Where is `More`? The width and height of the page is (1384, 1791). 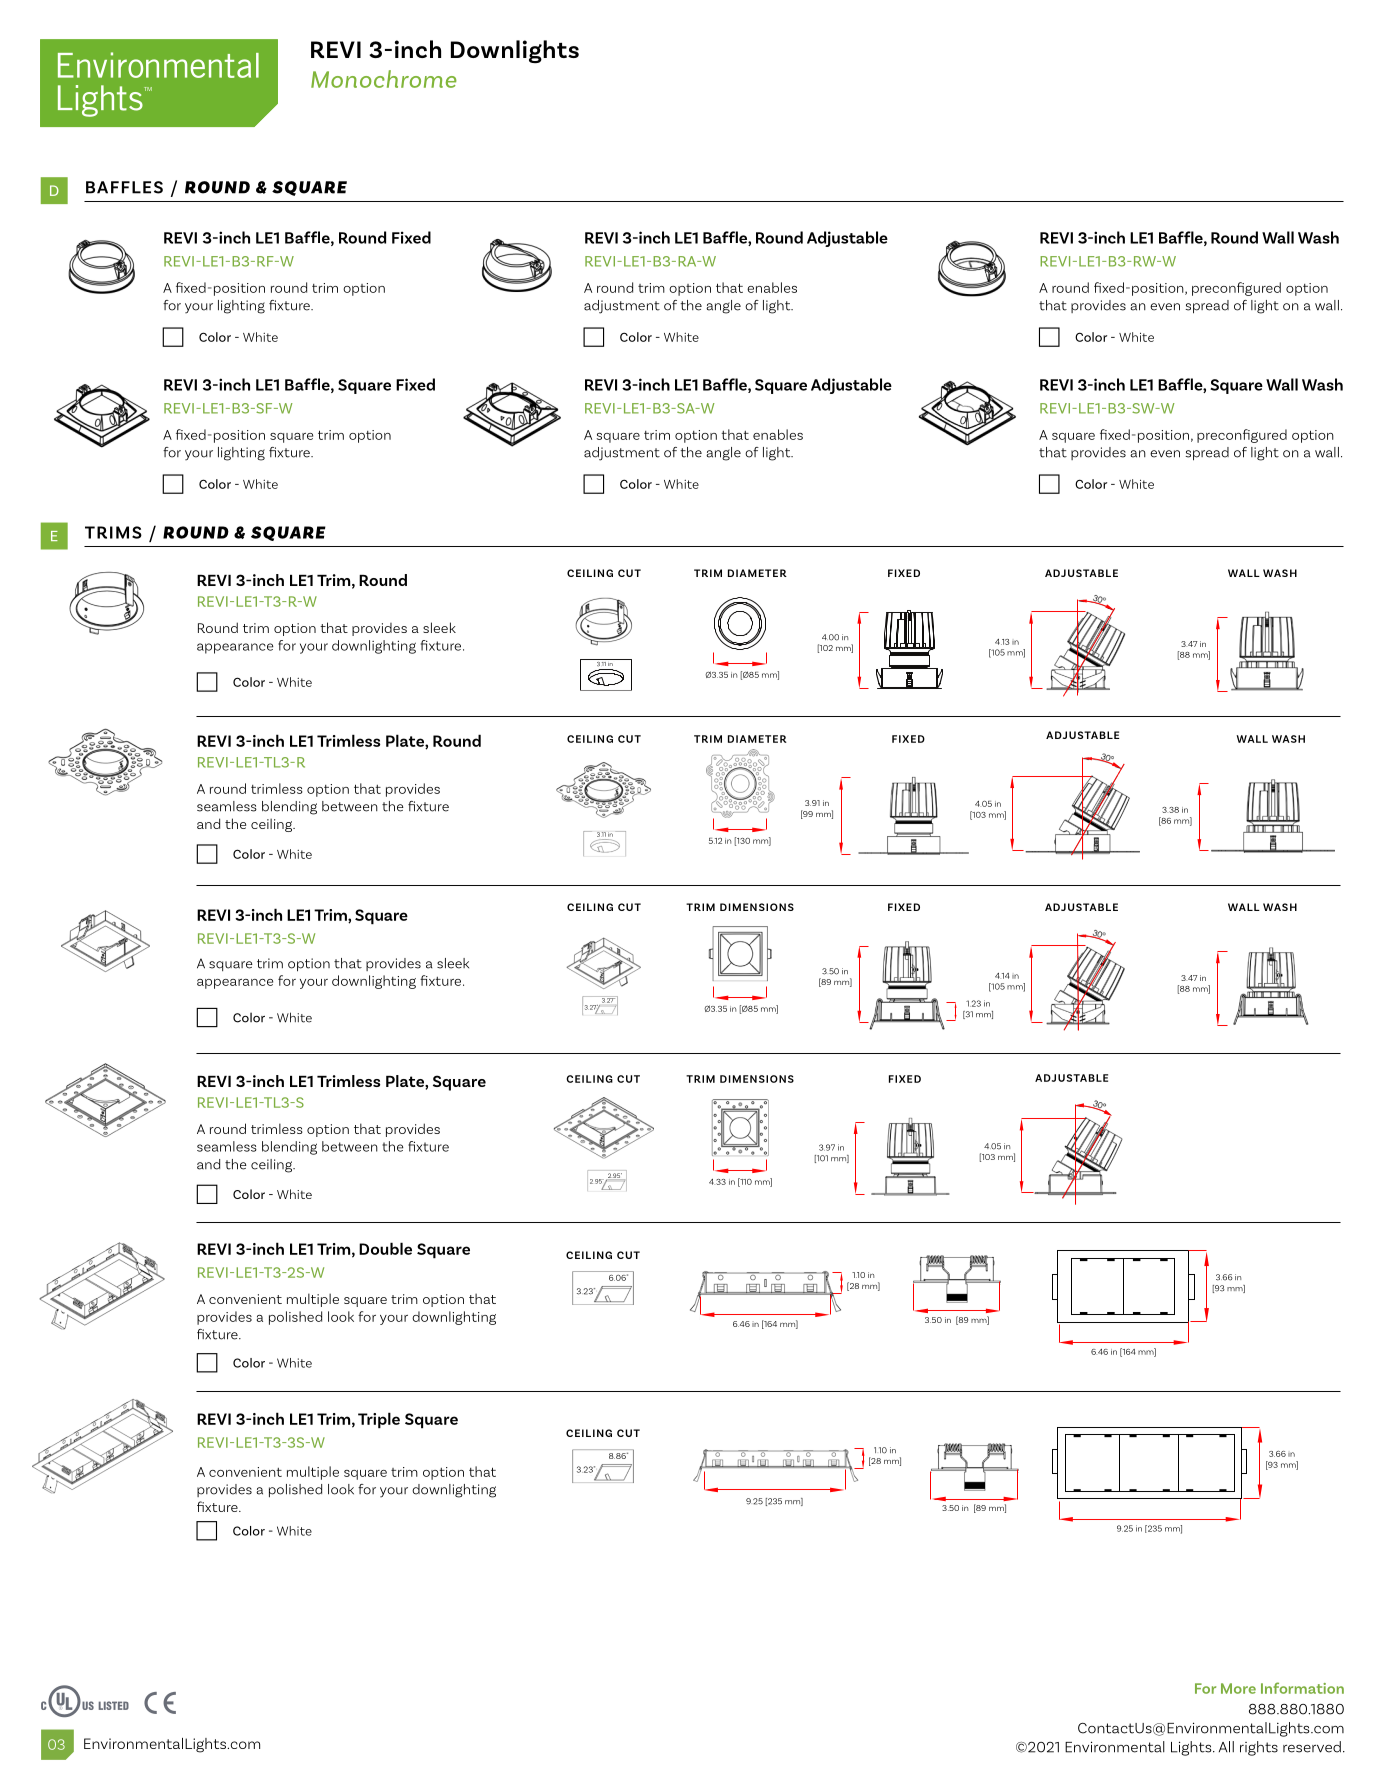 More is located at coordinates (1238, 1688).
